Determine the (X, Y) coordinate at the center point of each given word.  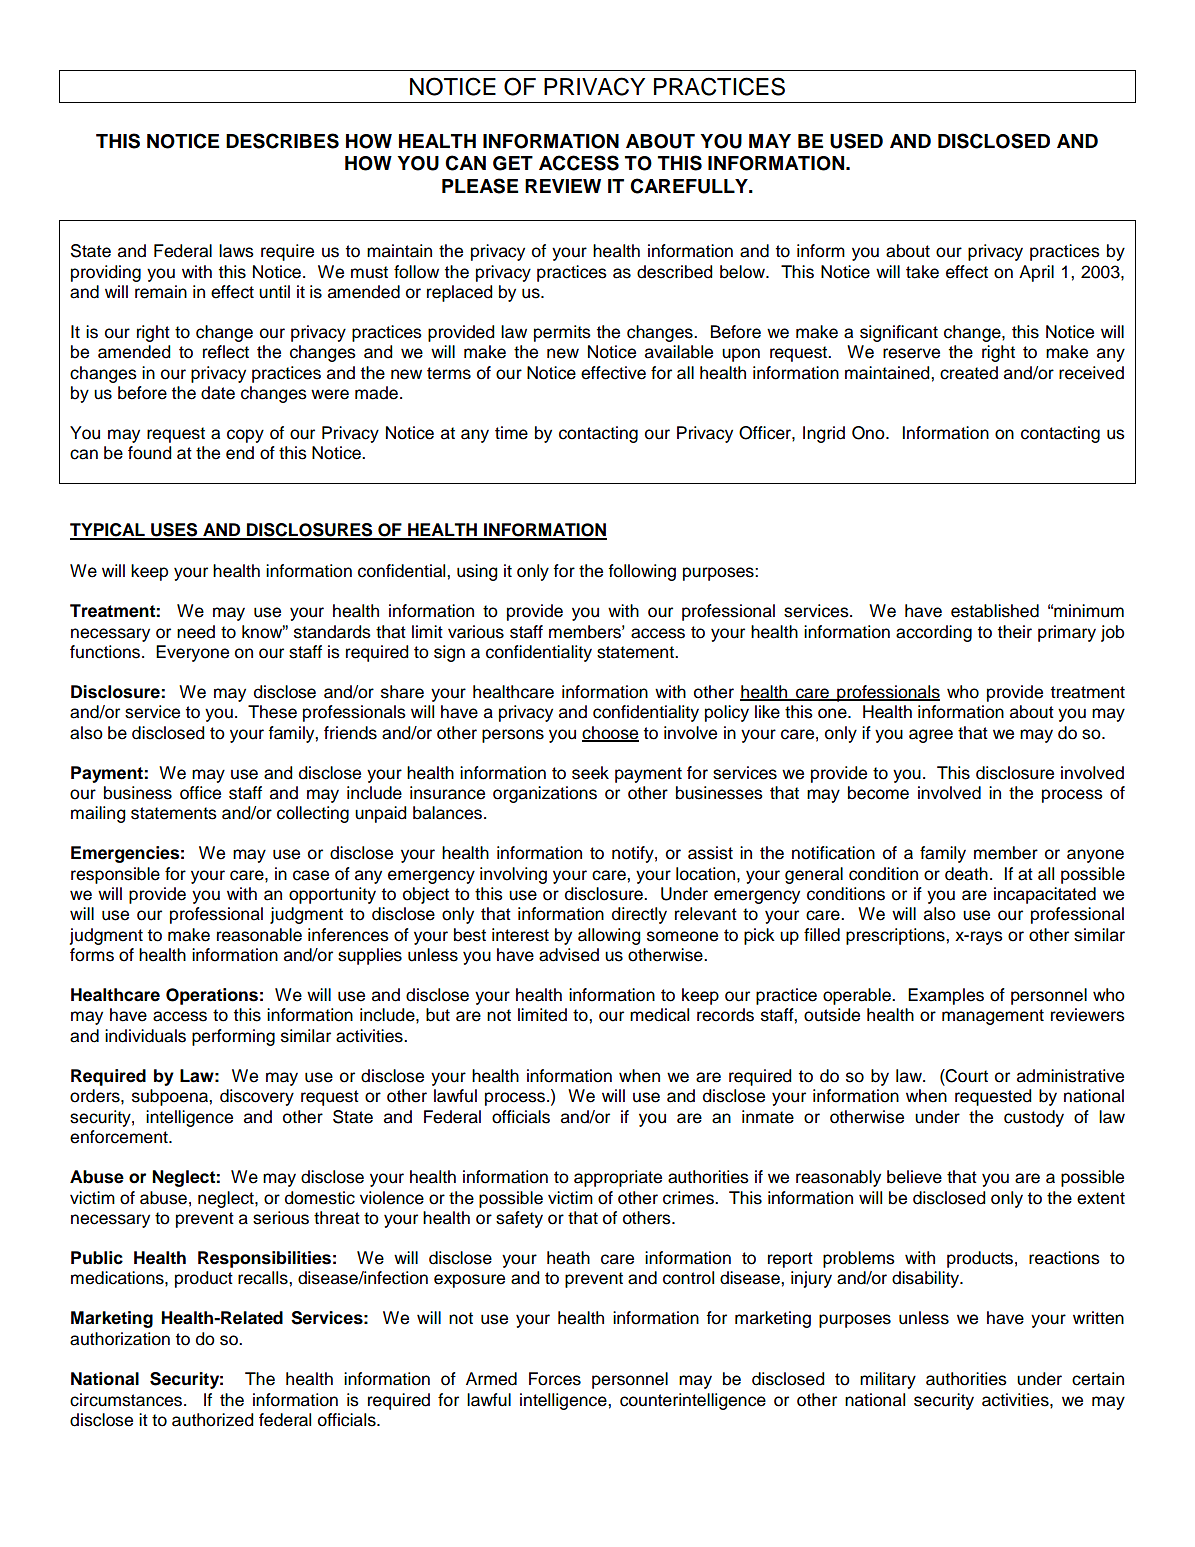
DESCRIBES (282, 141)
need (196, 632)
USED (856, 141)
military (888, 1380)
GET (513, 163)
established (995, 611)
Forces (555, 1379)
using (477, 572)
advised (569, 955)
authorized (213, 1420)
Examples (946, 996)
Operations (212, 996)
